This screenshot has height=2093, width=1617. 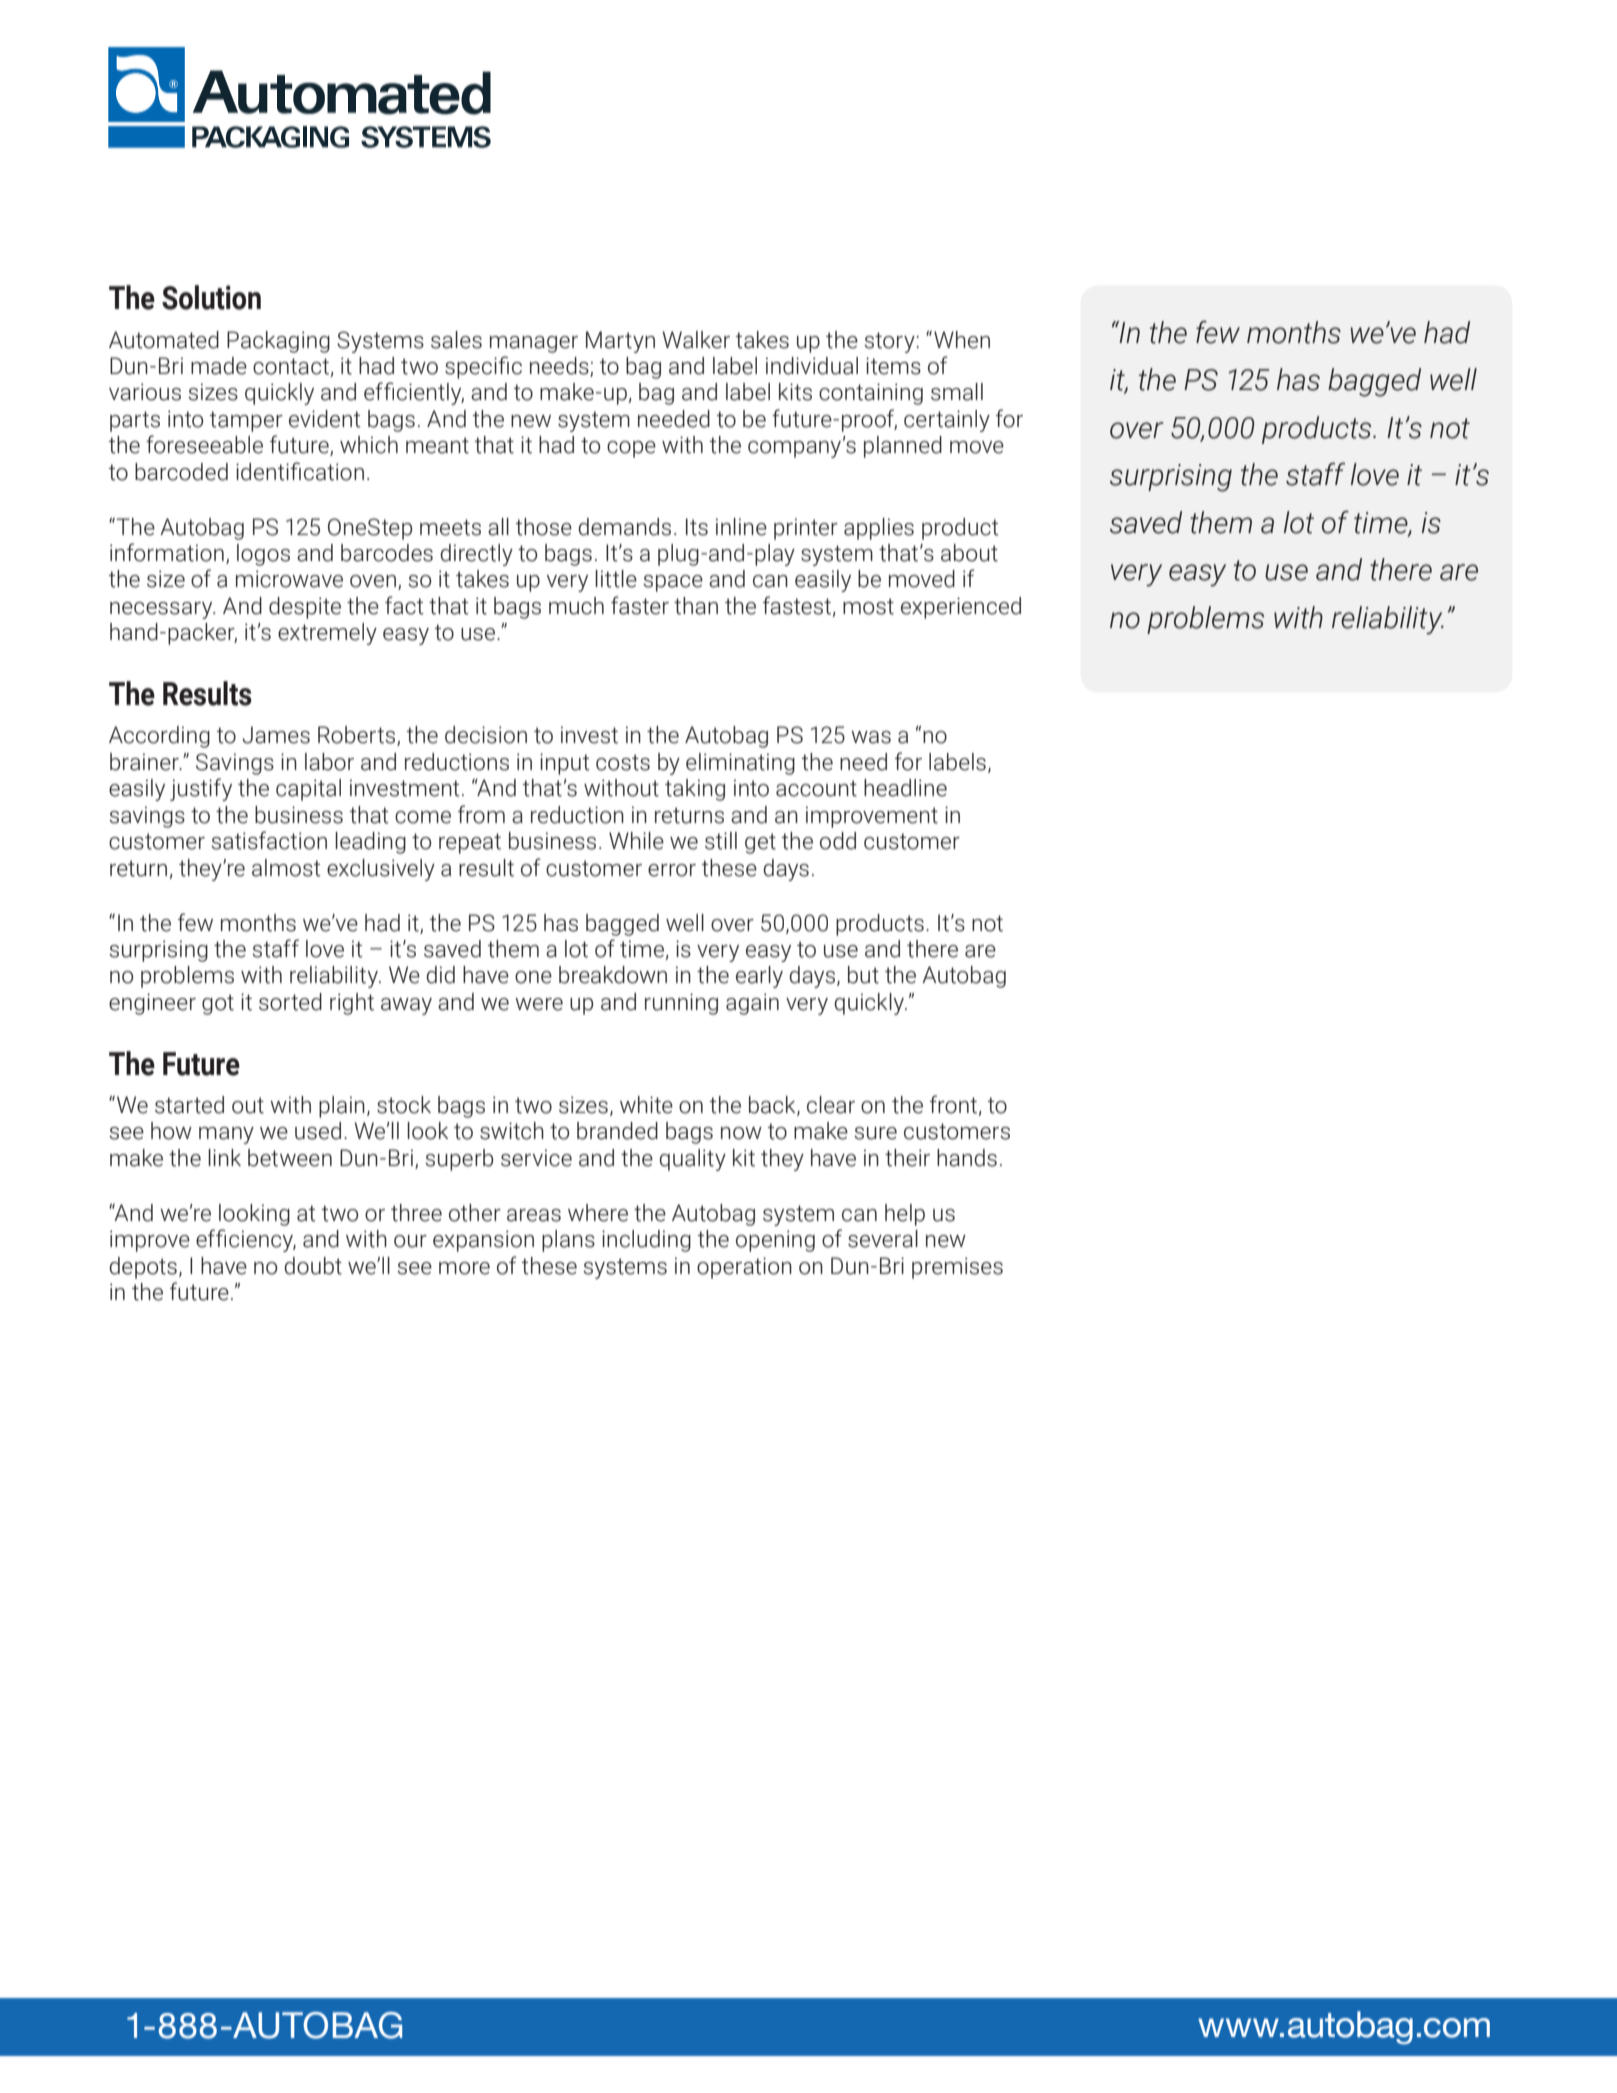 I want to click on input, so click(x=565, y=764).
